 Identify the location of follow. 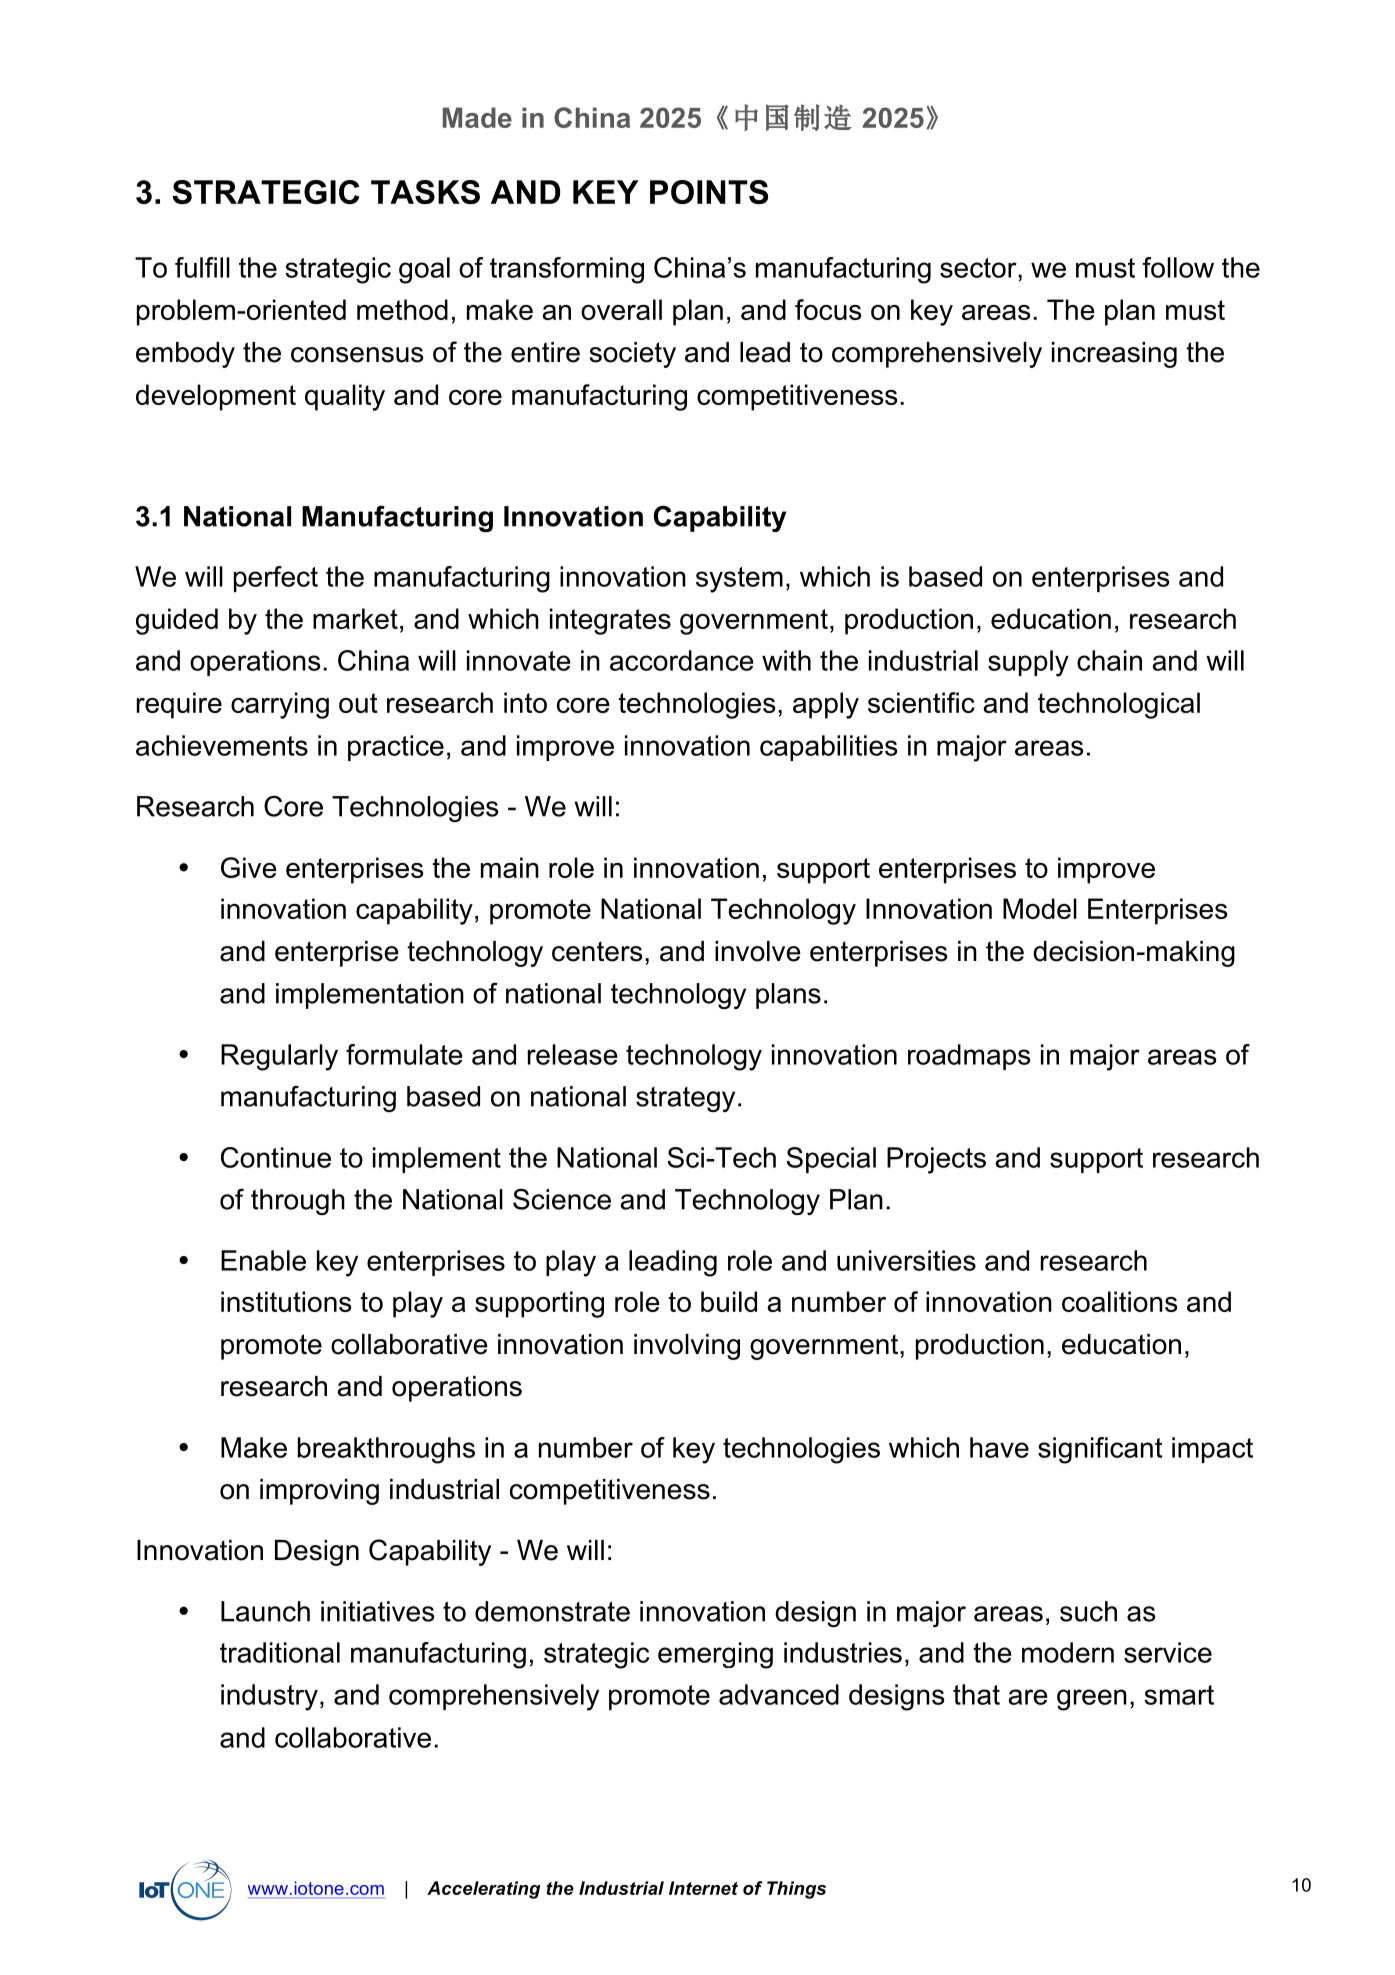
(1178, 267).
